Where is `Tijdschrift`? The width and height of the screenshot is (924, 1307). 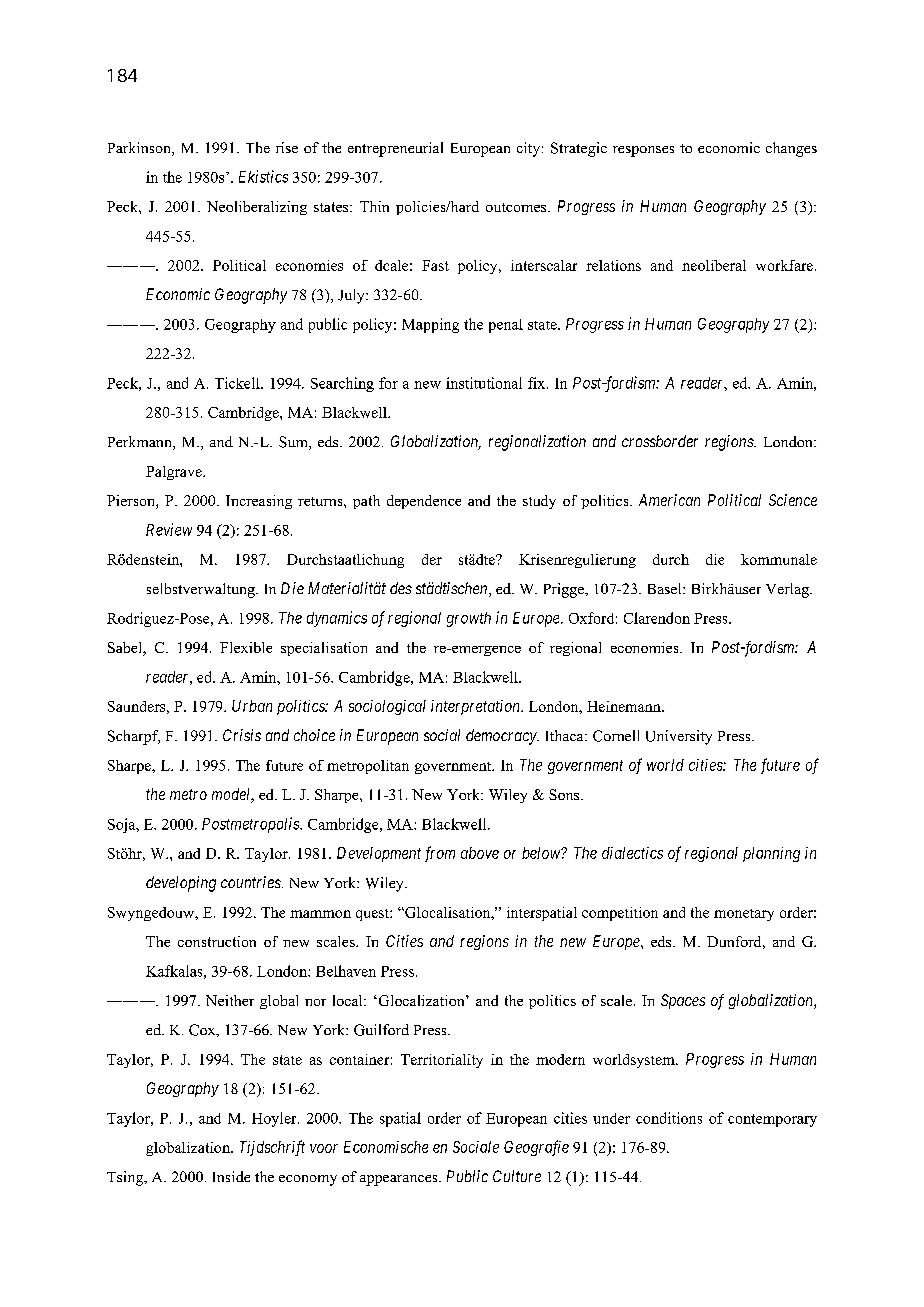
Tijdschrift is located at coordinates (272, 1148).
